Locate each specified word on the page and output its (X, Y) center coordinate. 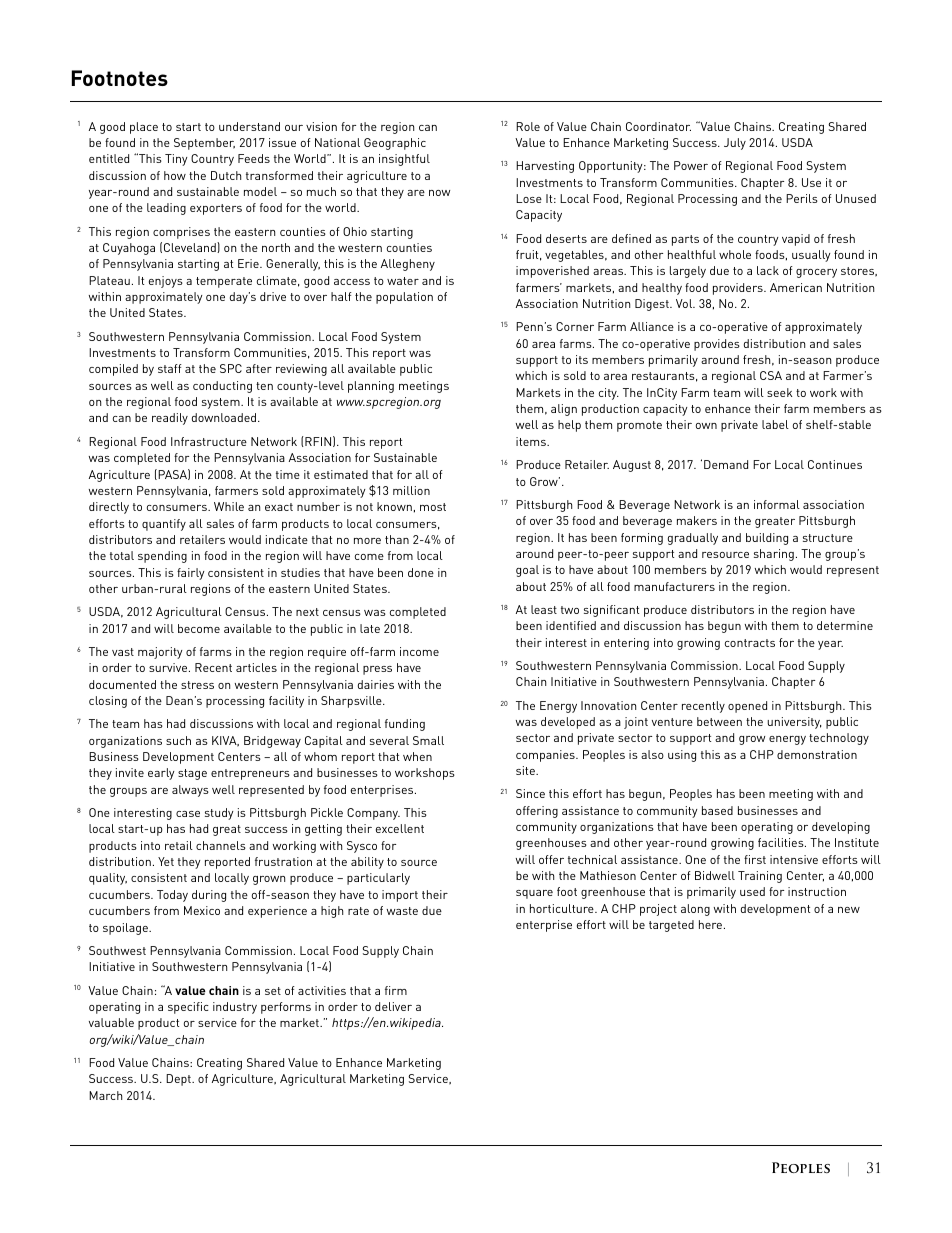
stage (192, 774)
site (526, 770)
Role (528, 126)
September (204, 144)
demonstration (817, 754)
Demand (726, 464)
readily (170, 419)
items (532, 441)
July (735, 144)
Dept (179, 1080)
